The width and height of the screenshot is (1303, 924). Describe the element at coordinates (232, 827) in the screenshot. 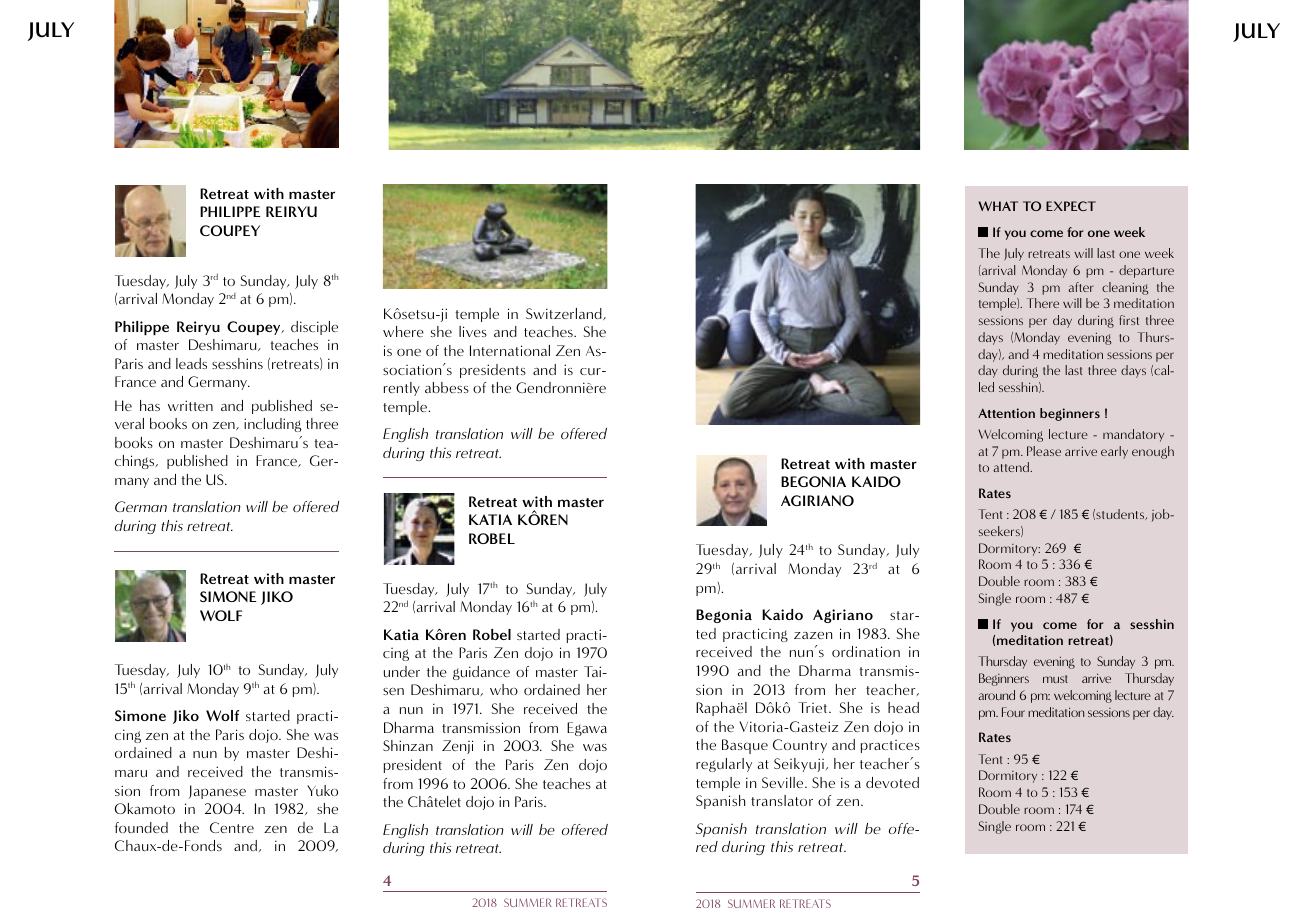

I see `Centre` at that location.
